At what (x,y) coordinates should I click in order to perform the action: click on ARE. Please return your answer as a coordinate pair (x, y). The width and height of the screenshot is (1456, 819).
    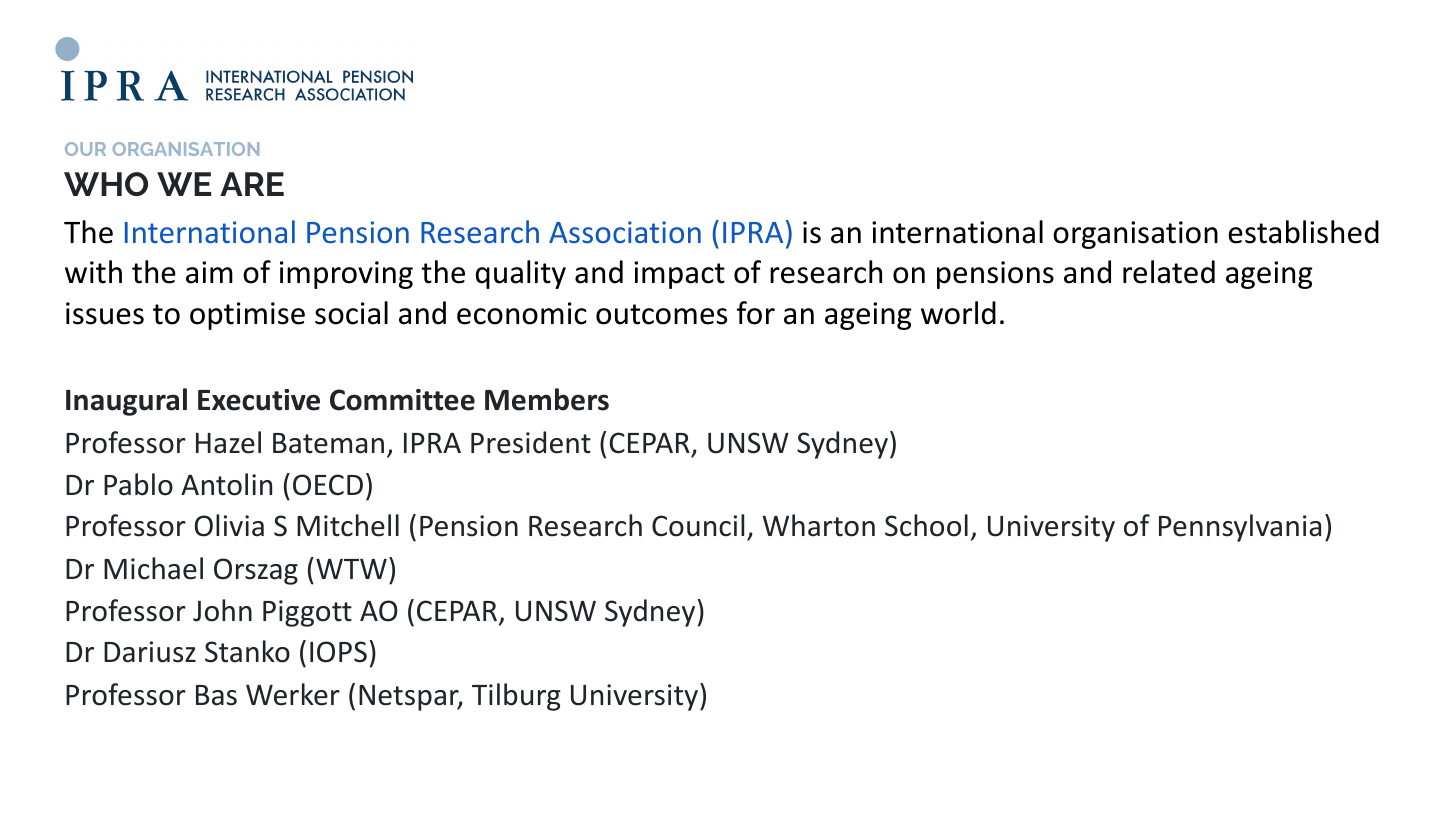
    Looking at the image, I should click on (252, 184).
